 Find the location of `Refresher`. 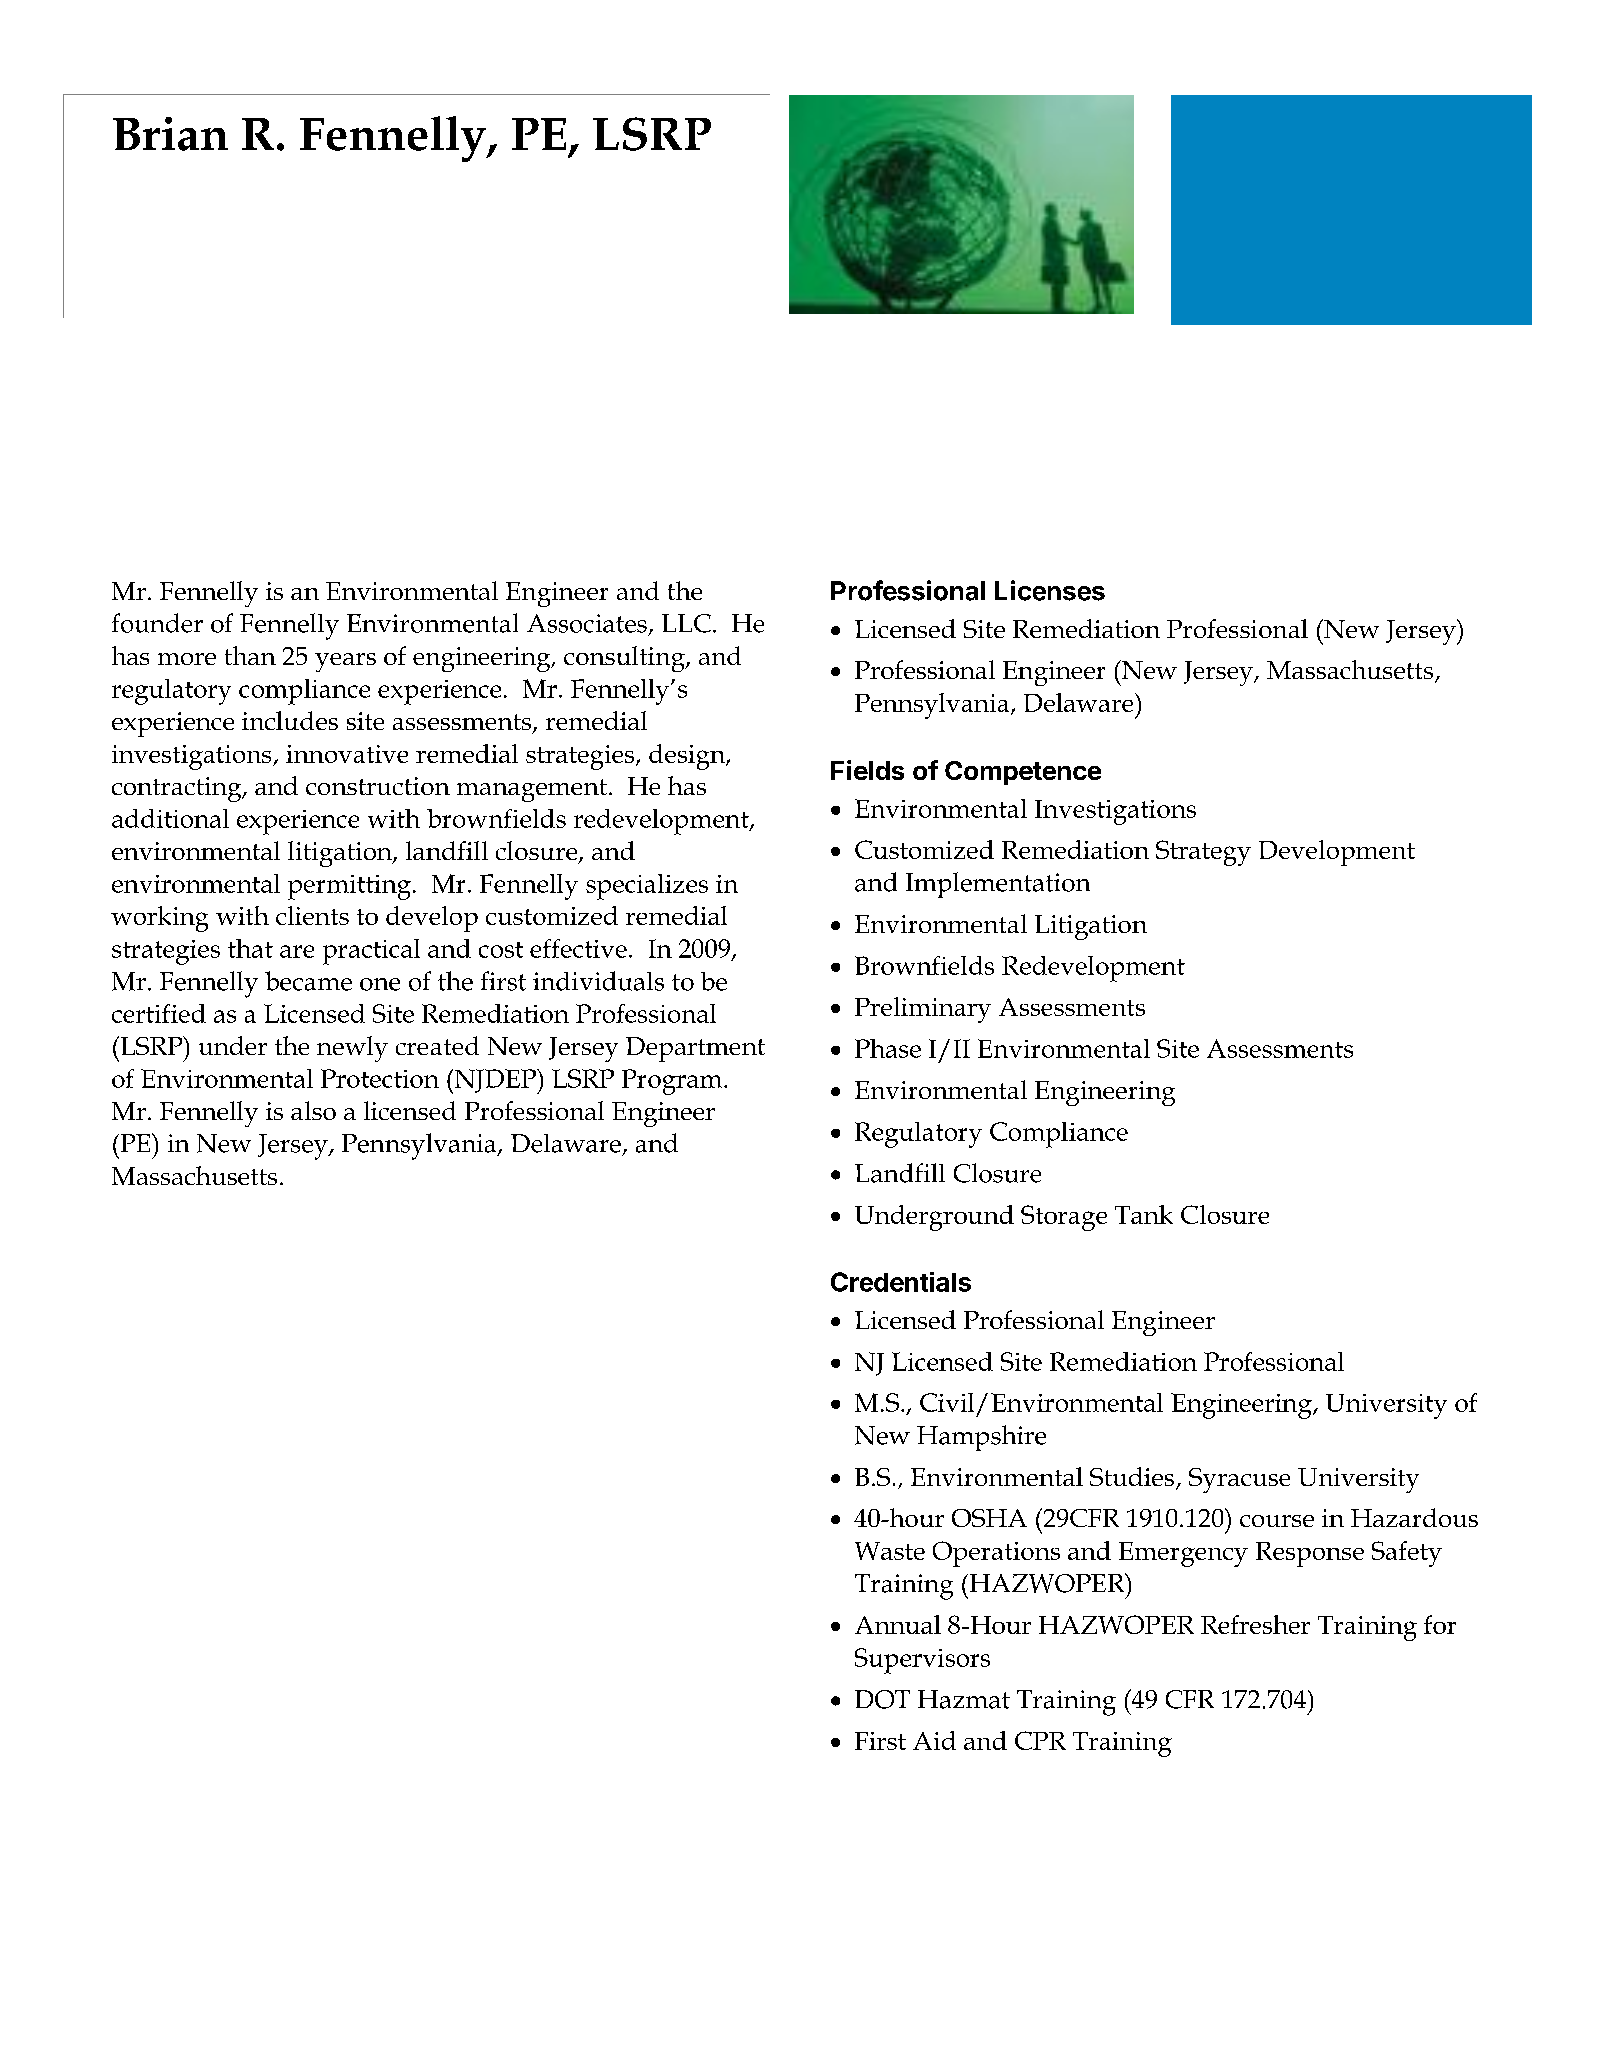

Refresher is located at coordinates (1255, 1624).
